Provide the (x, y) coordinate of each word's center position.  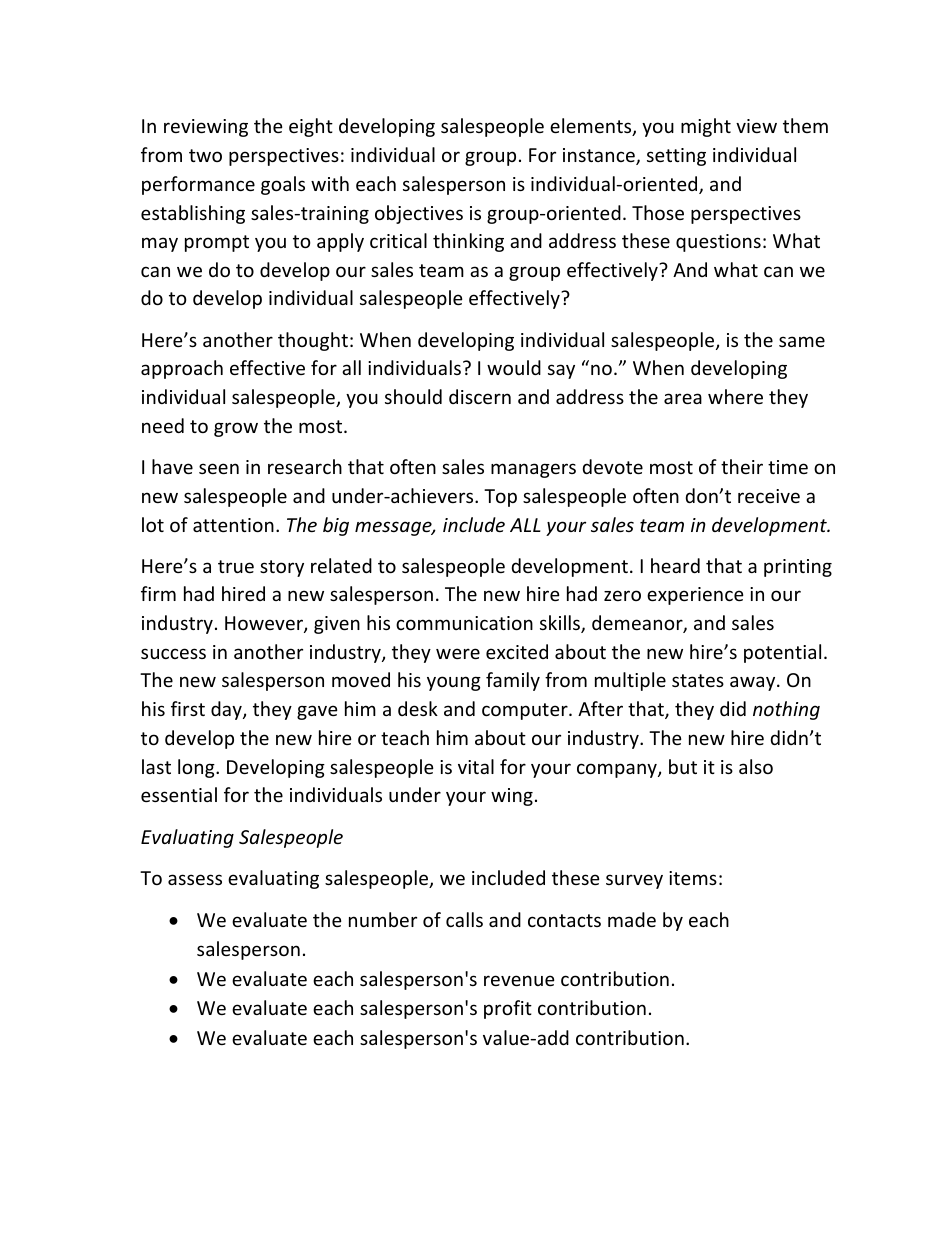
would (514, 367)
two (205, 155)
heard (675, 565)
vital (476, 766)
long (197, 768)
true (236, 566)
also (756, 766)
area (683, 398)
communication (464, 623)
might (706, 127)
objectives (419, 214)
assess (195, 879)
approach (182, 369)
